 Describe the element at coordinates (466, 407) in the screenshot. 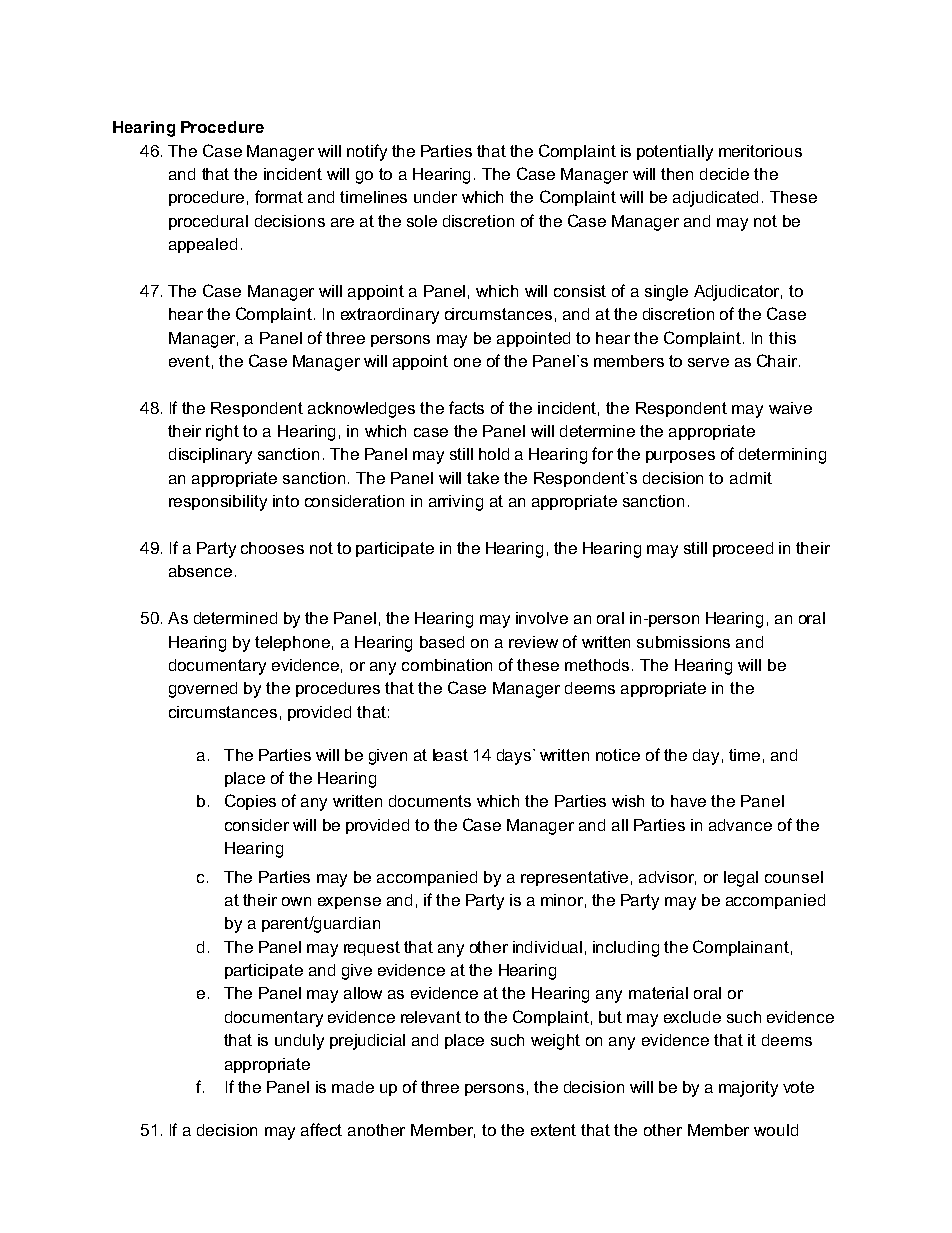

I see `facts` at that location.
